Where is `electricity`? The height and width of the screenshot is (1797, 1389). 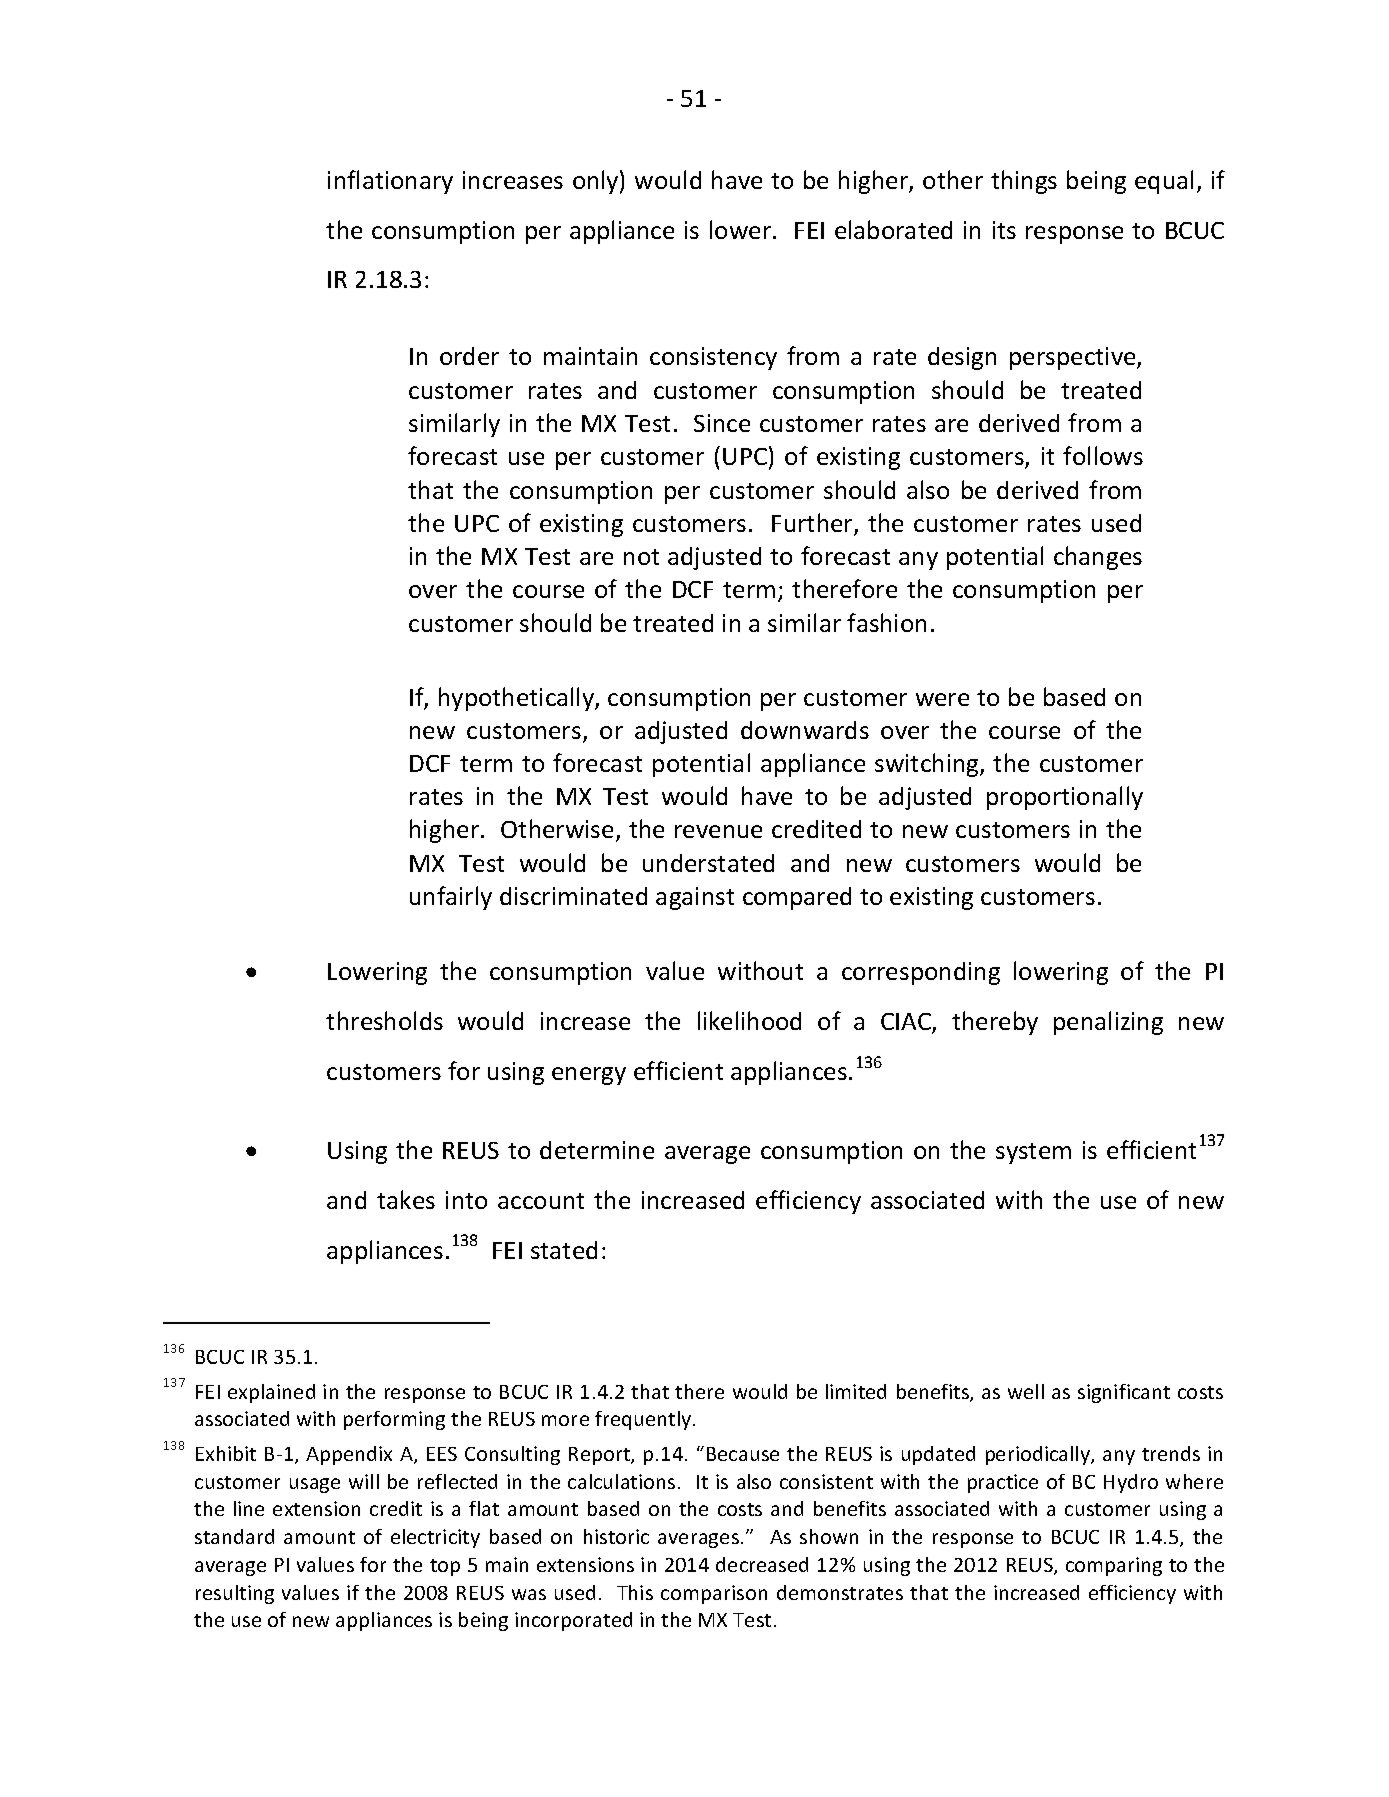 electricity is located at coordinates (435, 1538).
